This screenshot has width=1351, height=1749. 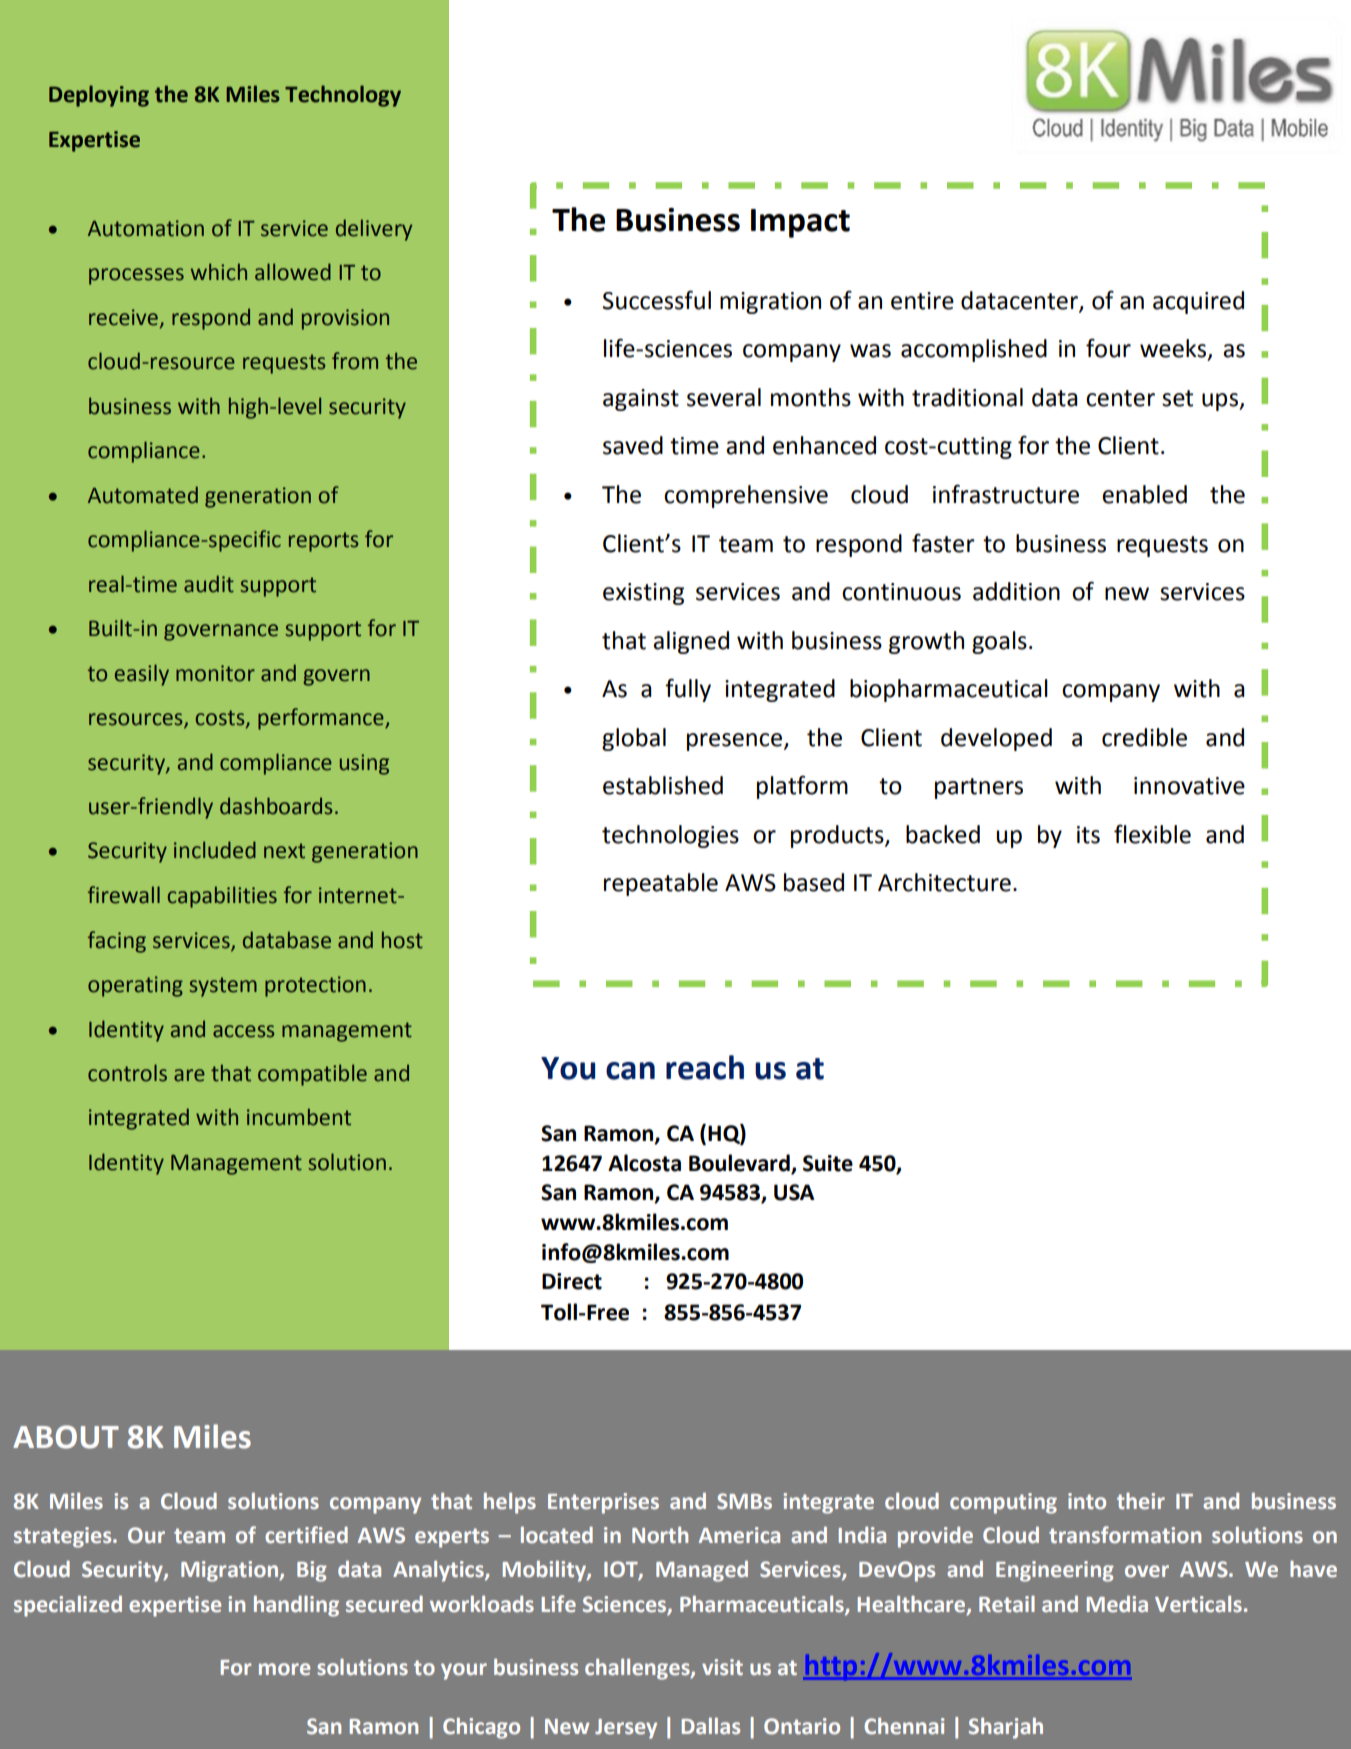 I want to click on Boulevard, so click(x=739, y=1163).
